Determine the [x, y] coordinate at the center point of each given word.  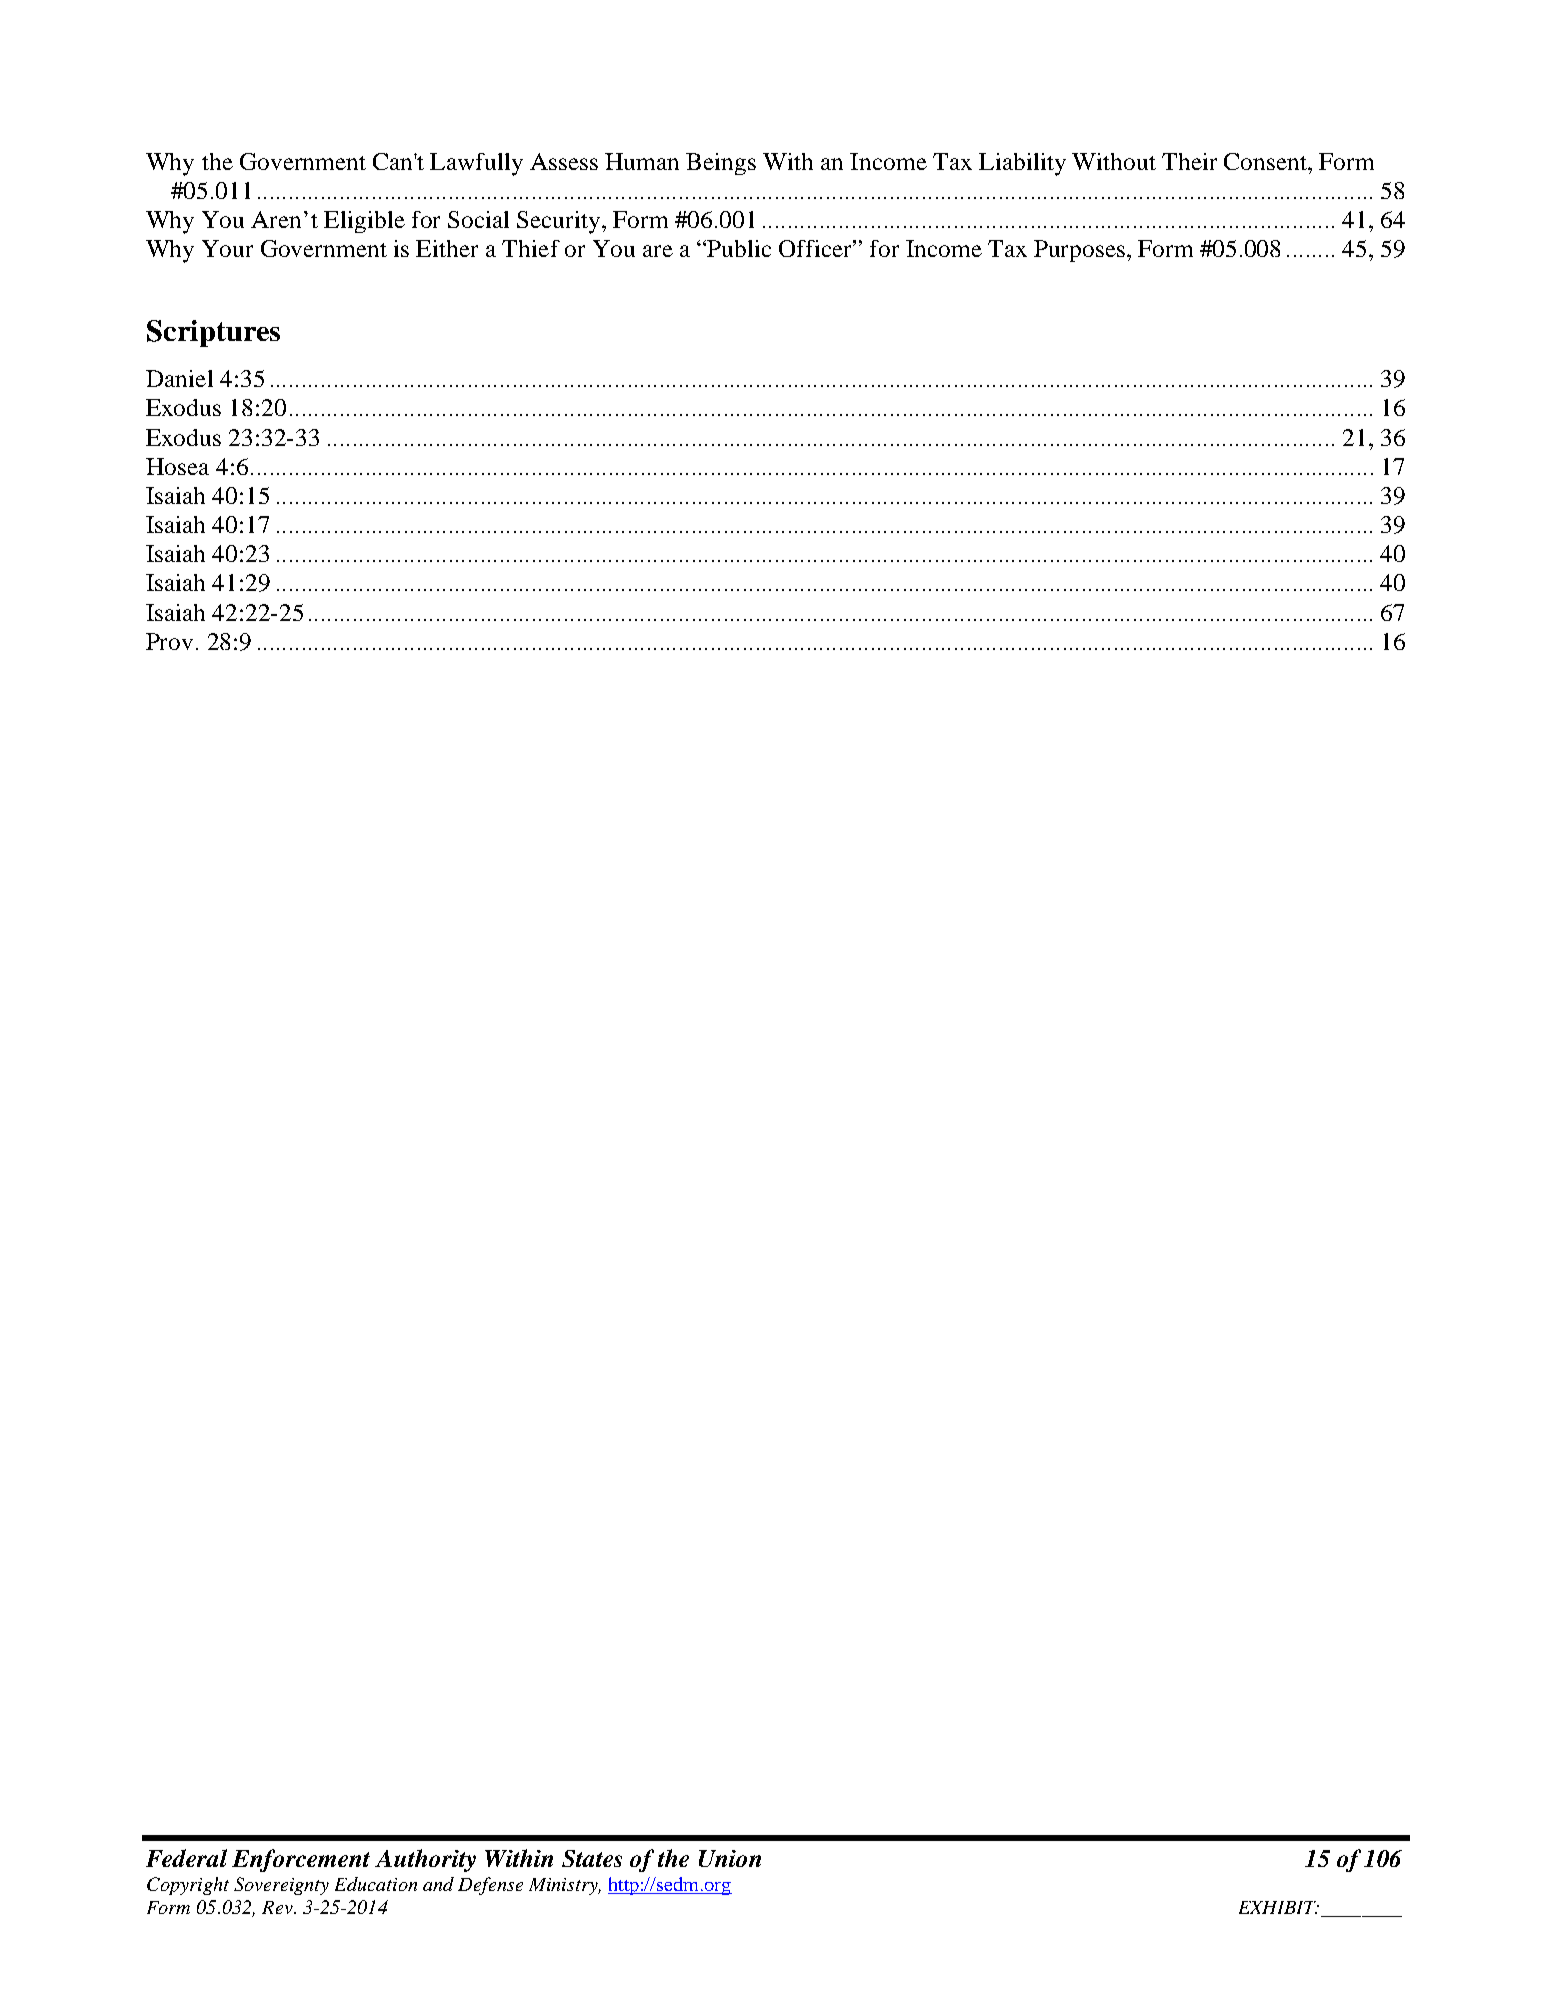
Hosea [177, 466]
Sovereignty [281, 1886]
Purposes [1079, 251]
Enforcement [301, 1860]
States [592, 1858]
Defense [490, 1886]
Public [739, 248]
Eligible [364, 222]
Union [730, 1858]
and [438, 1884]
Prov [169, 641]
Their [1189, 161]
